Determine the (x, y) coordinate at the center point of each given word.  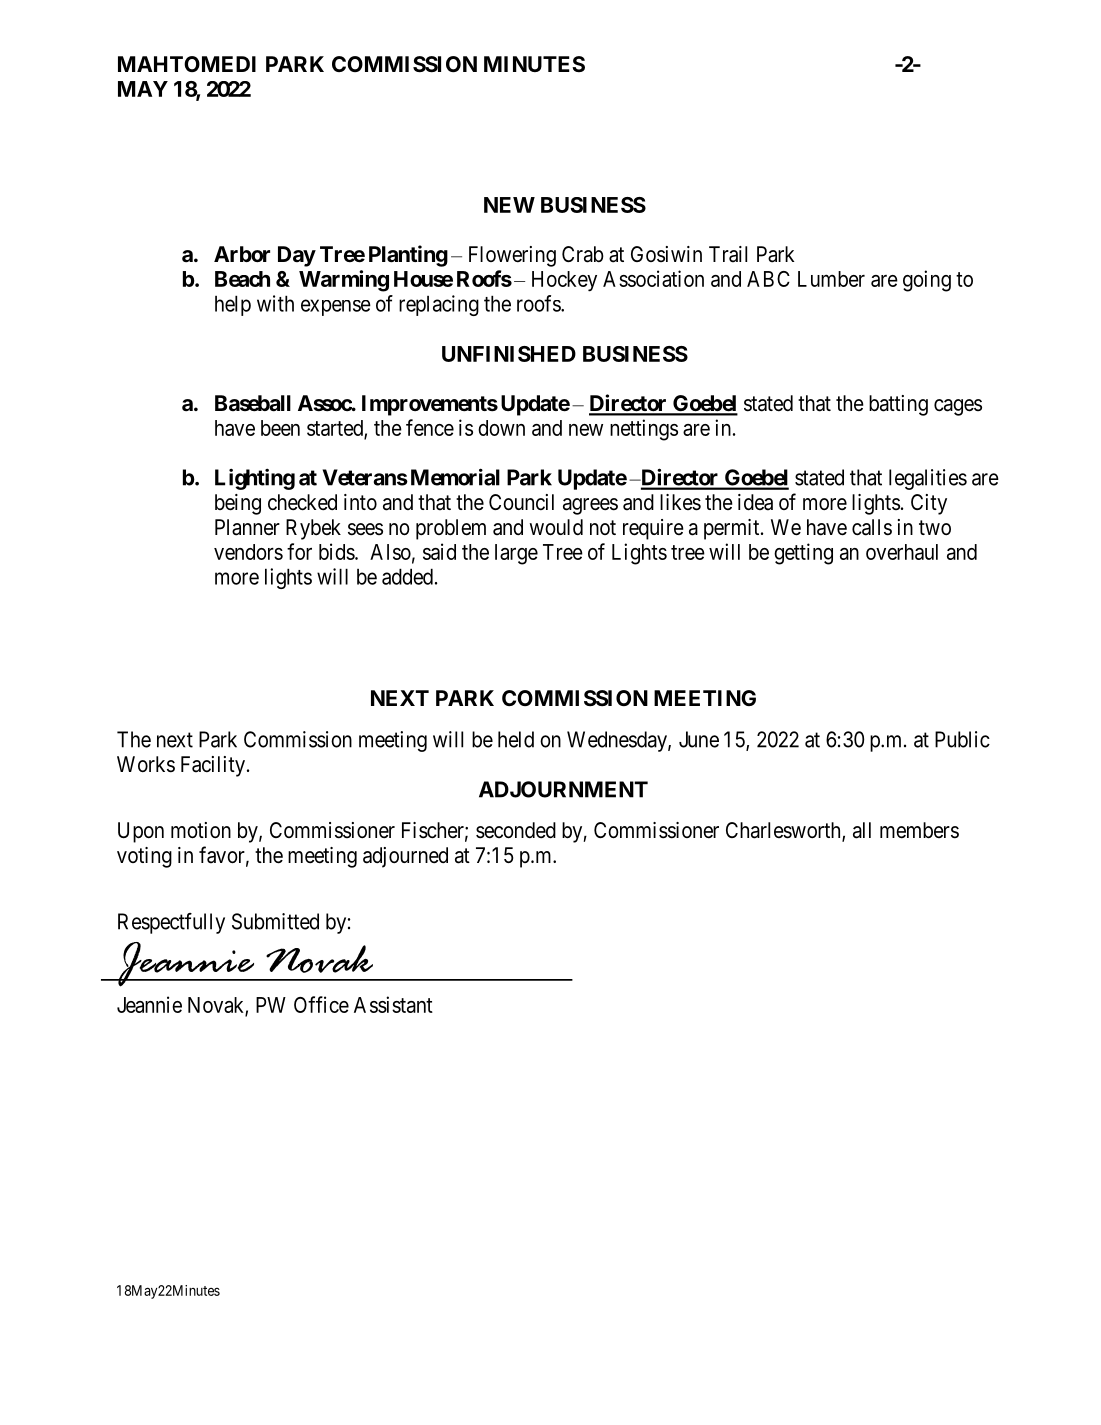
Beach (242, 279)
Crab (583, 254)
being (238, 504)
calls (872, 527)
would (556, 527)
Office (321, 1004)
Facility (214, 766)
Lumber (831, 279)
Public (962, 739)
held (516, 739)
